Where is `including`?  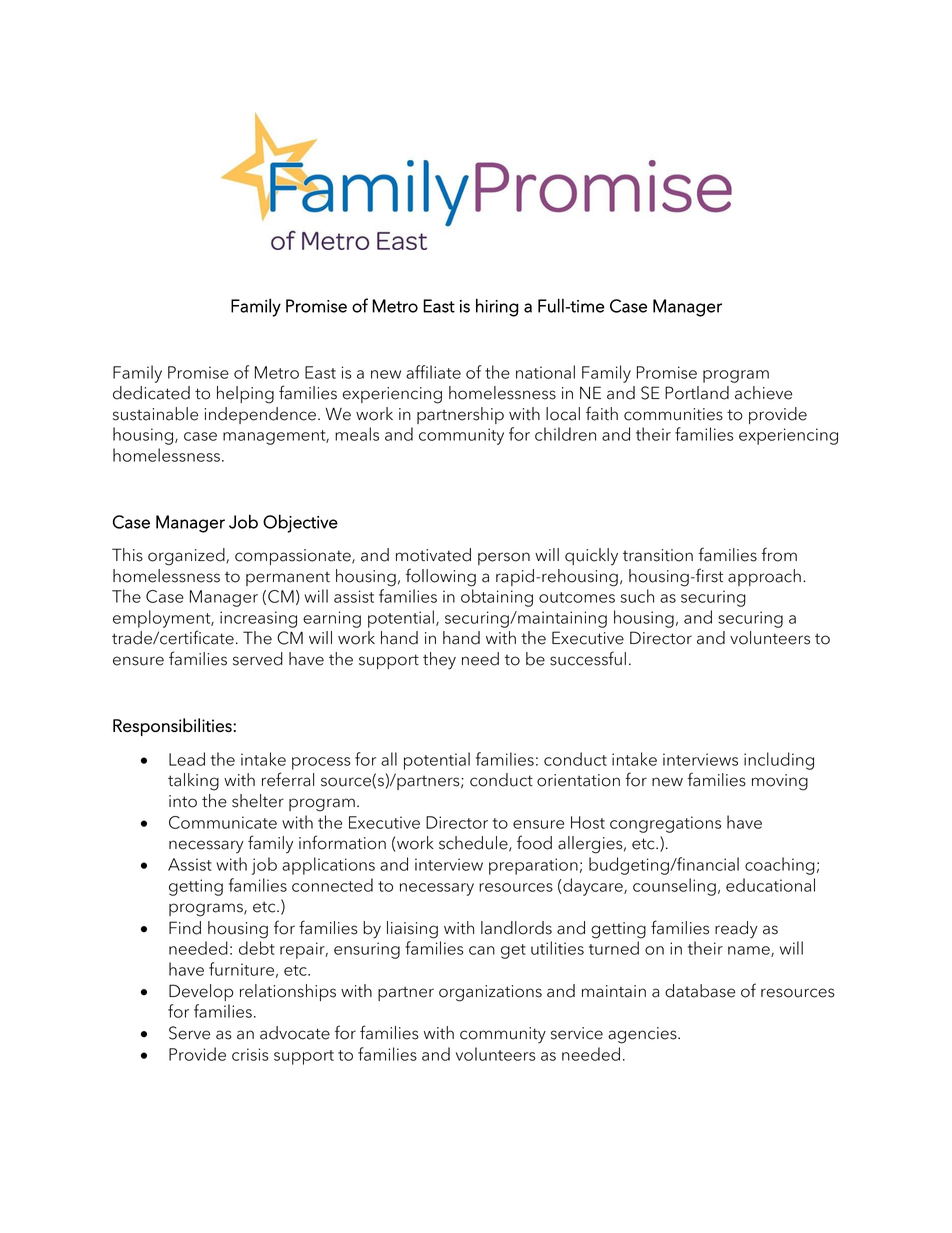 including is located at coordinates (779, 761).
